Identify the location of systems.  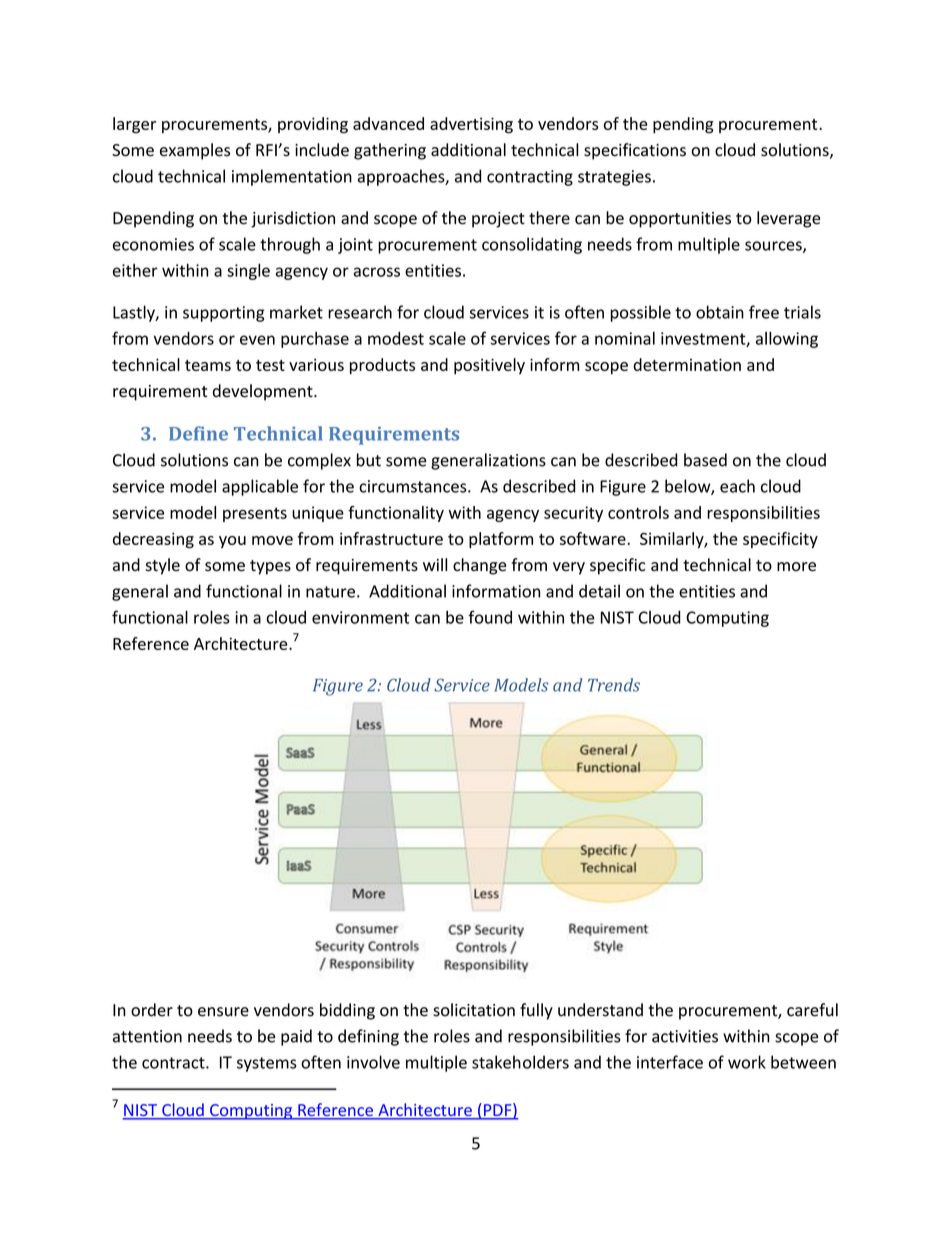
(267, 1064).
